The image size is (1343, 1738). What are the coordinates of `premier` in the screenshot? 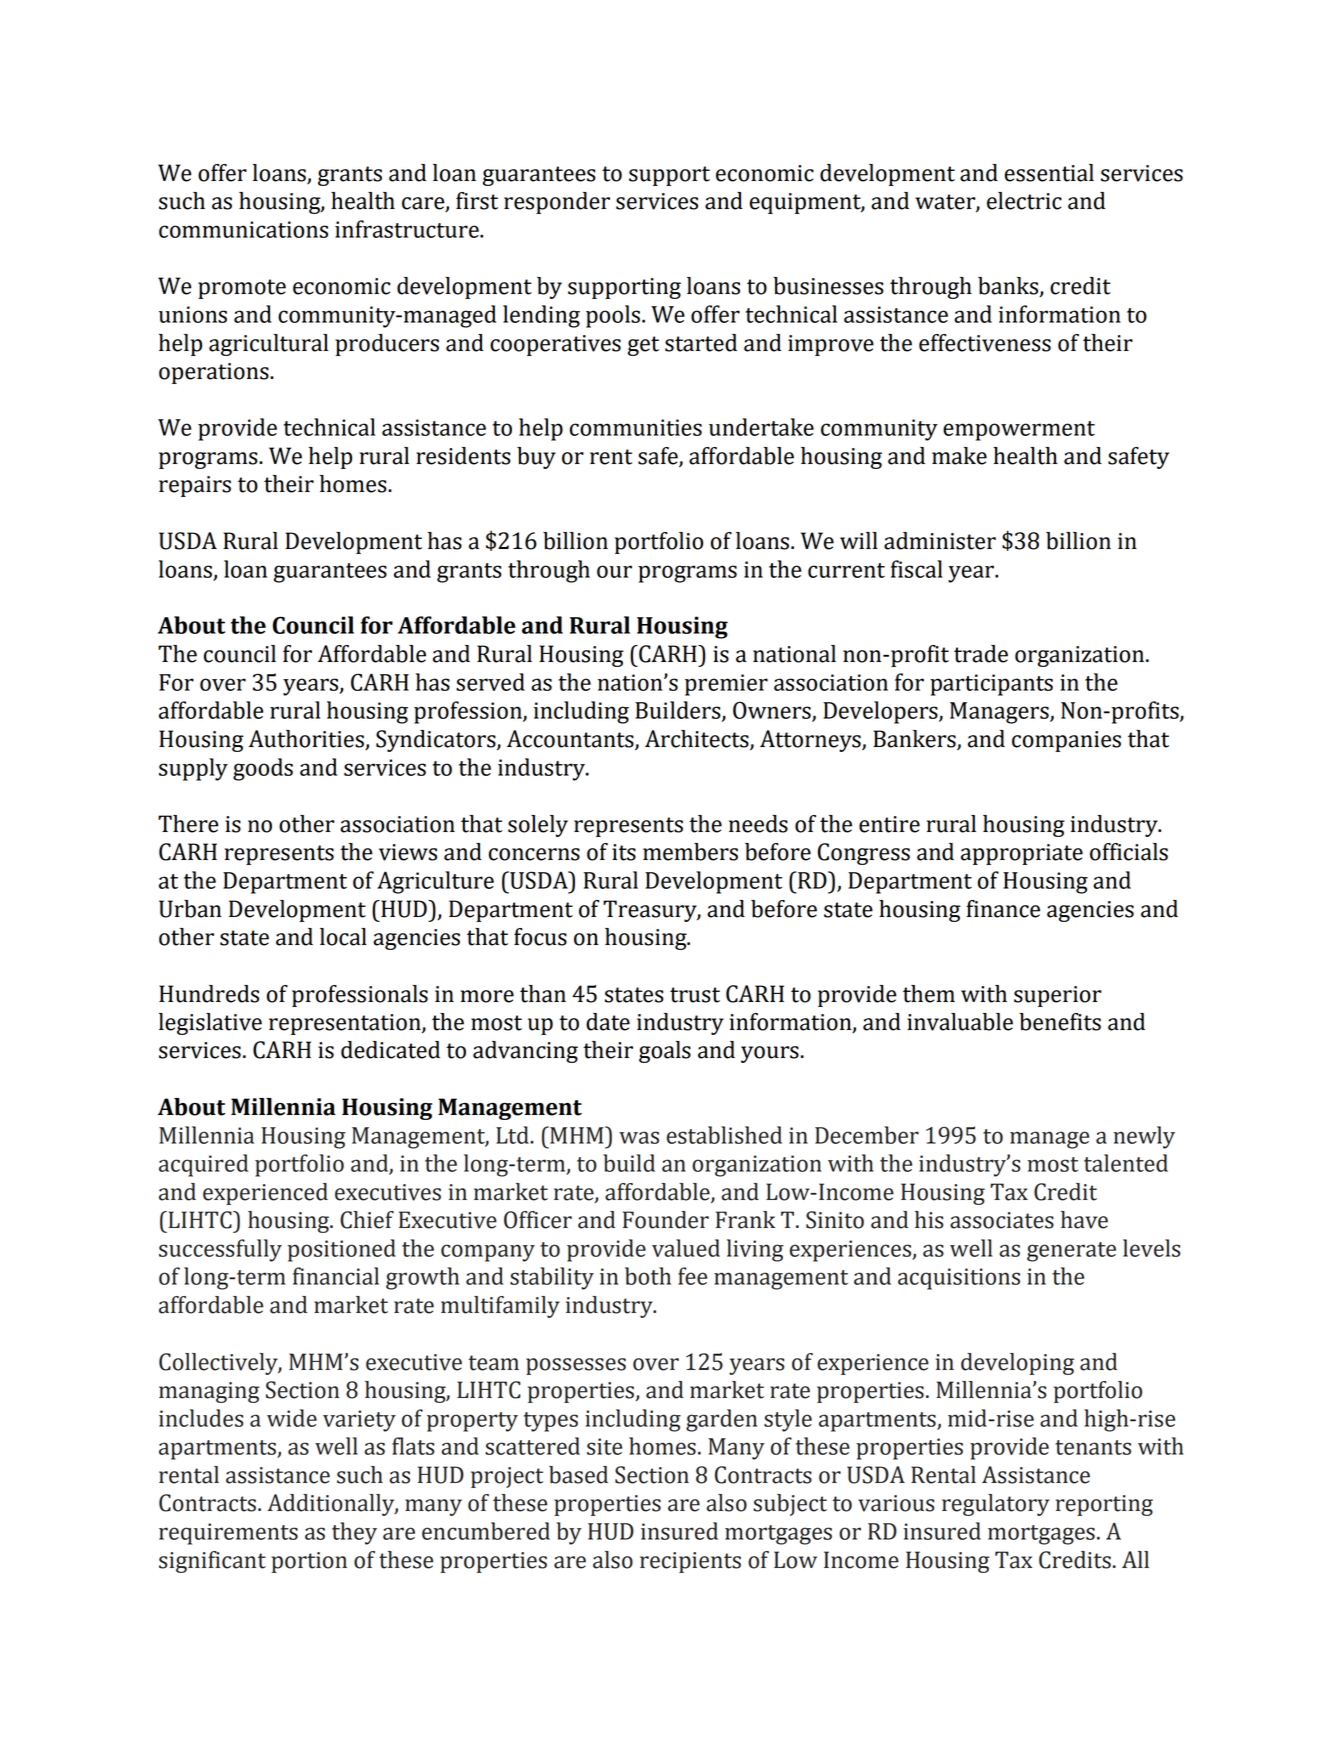 It's located at (726, 685).
